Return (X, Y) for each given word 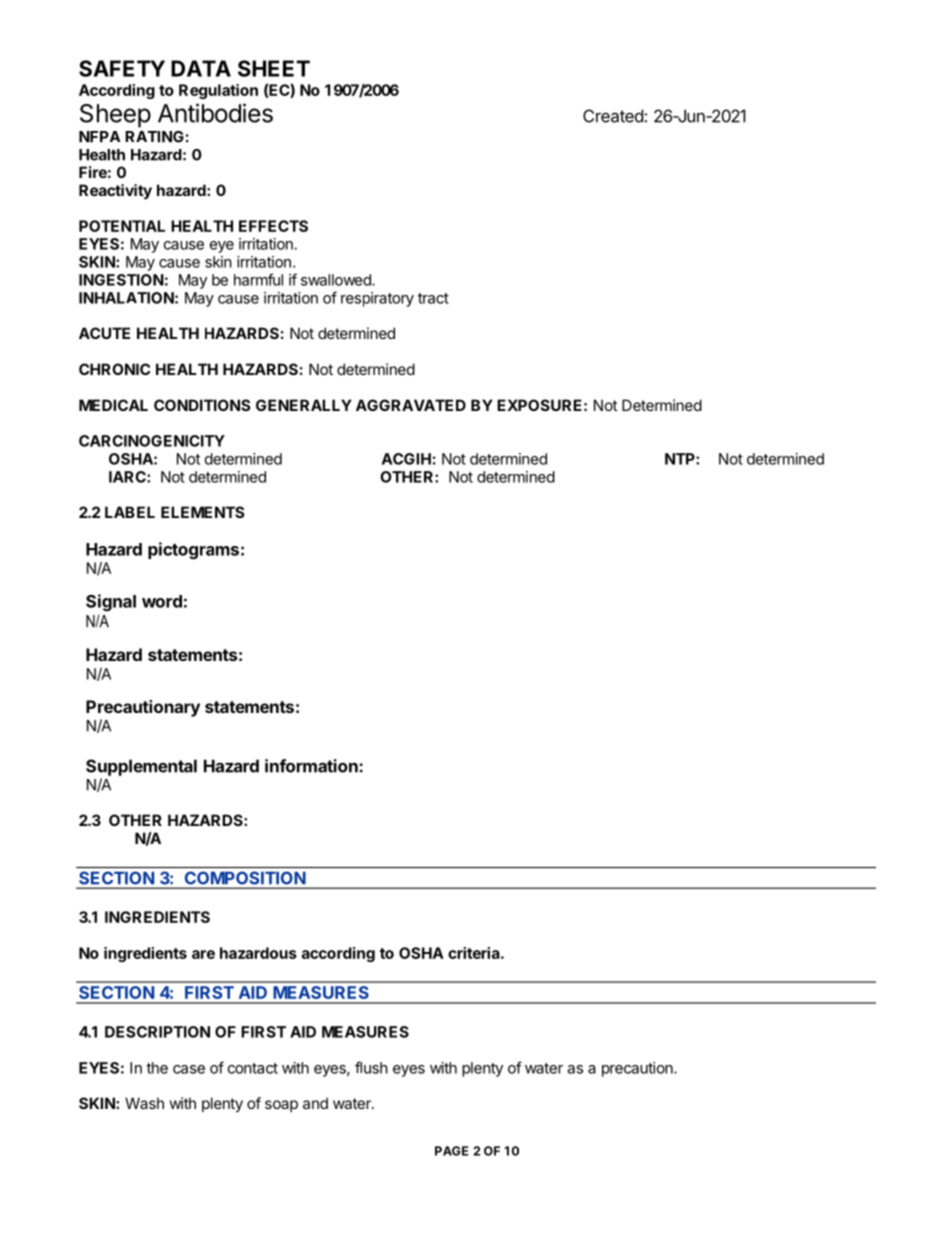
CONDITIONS (202, 405)
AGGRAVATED (411, 405)
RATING (154, 137)
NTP (681, 459)
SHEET (274, 68)
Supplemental (141, 767)
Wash (144, 1103)
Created (613, 116)
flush (371, 1067)
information (312, 766)
